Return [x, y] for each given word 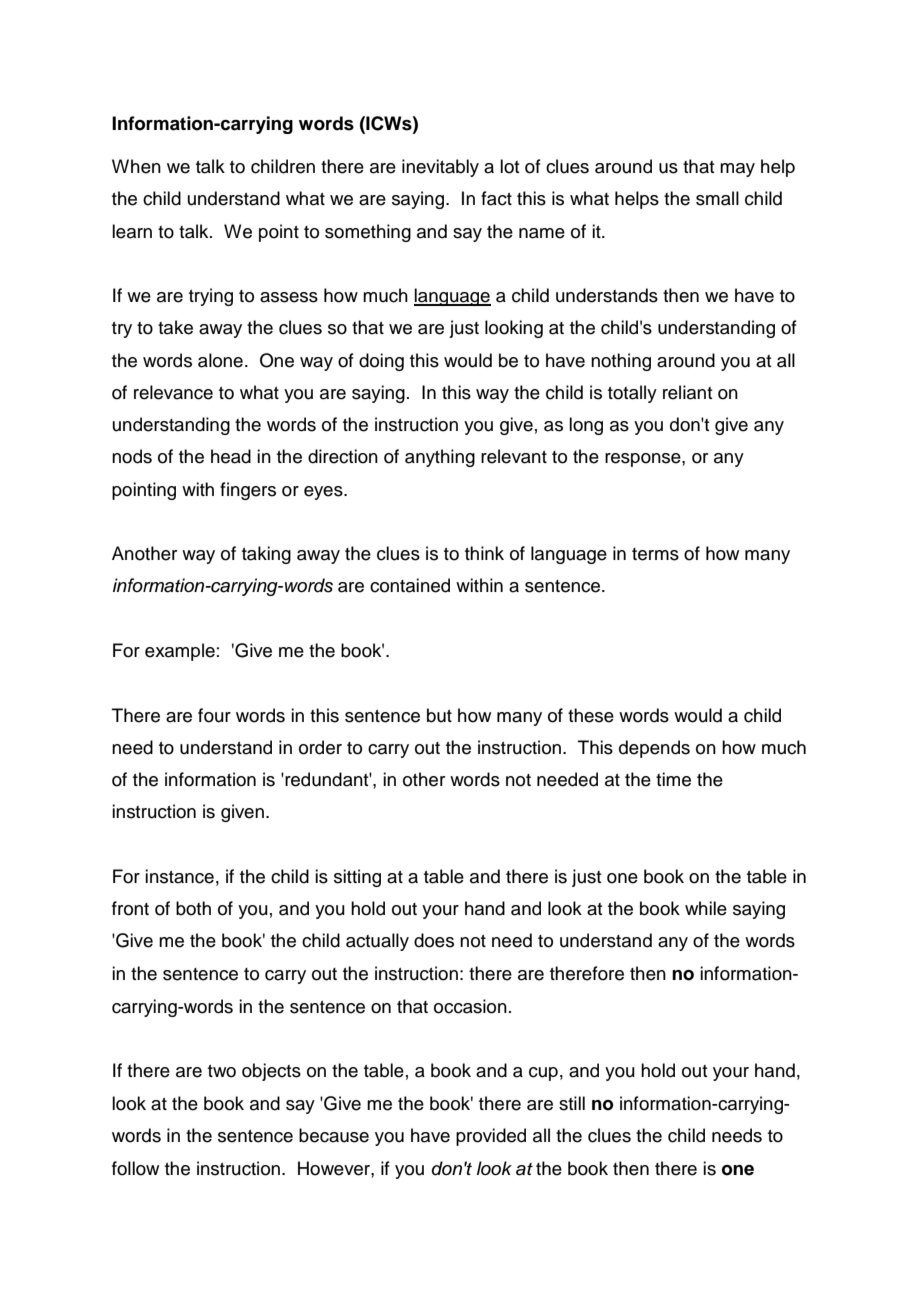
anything [440, 458]
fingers [248, 491]
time [673, 779]
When [136, 166]
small [717, 198]
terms [655, 554]
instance [179, 876]
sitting [357, 878]
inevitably [440, 168]
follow [135, 1168]
